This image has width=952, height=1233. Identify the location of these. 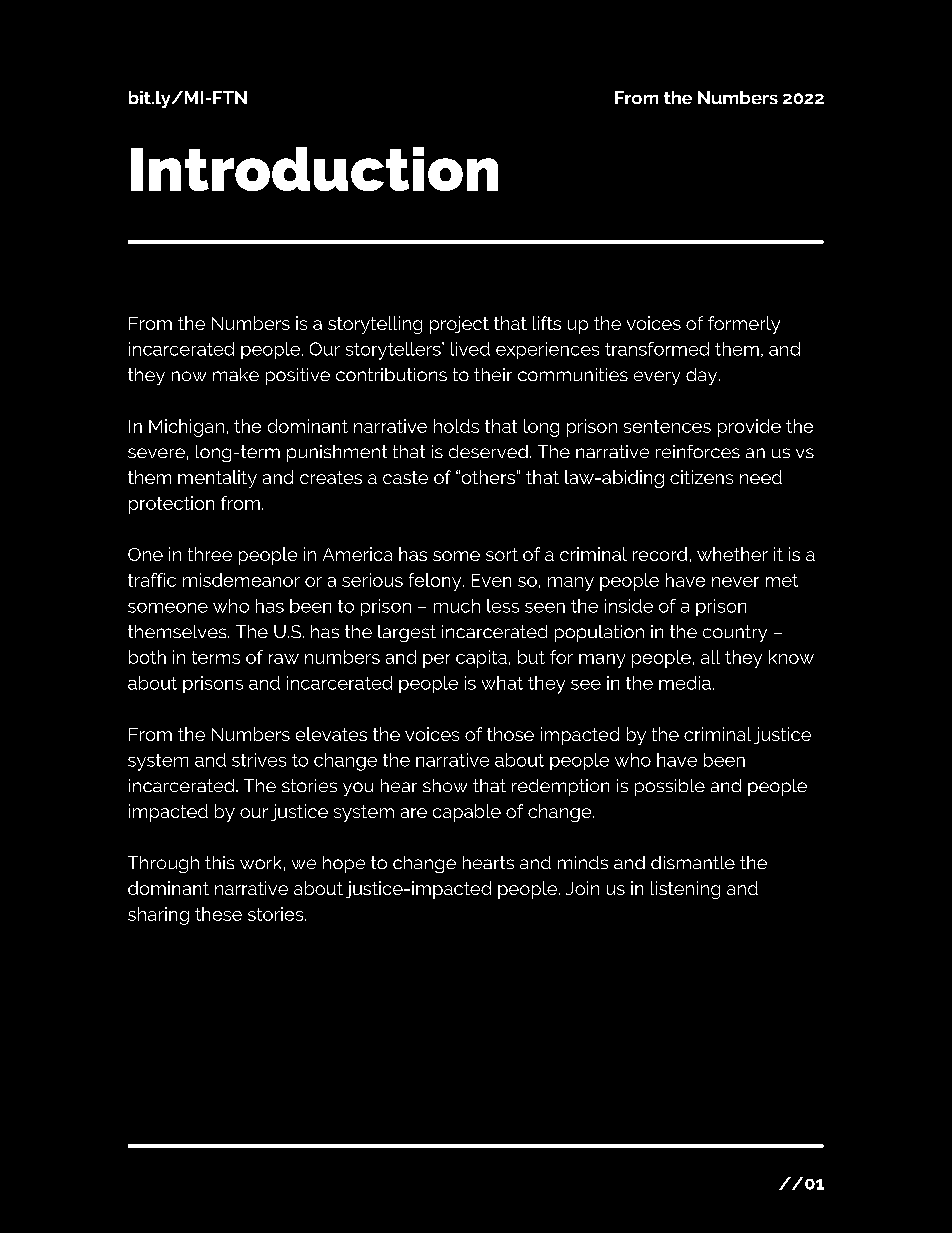
(218, 914).
